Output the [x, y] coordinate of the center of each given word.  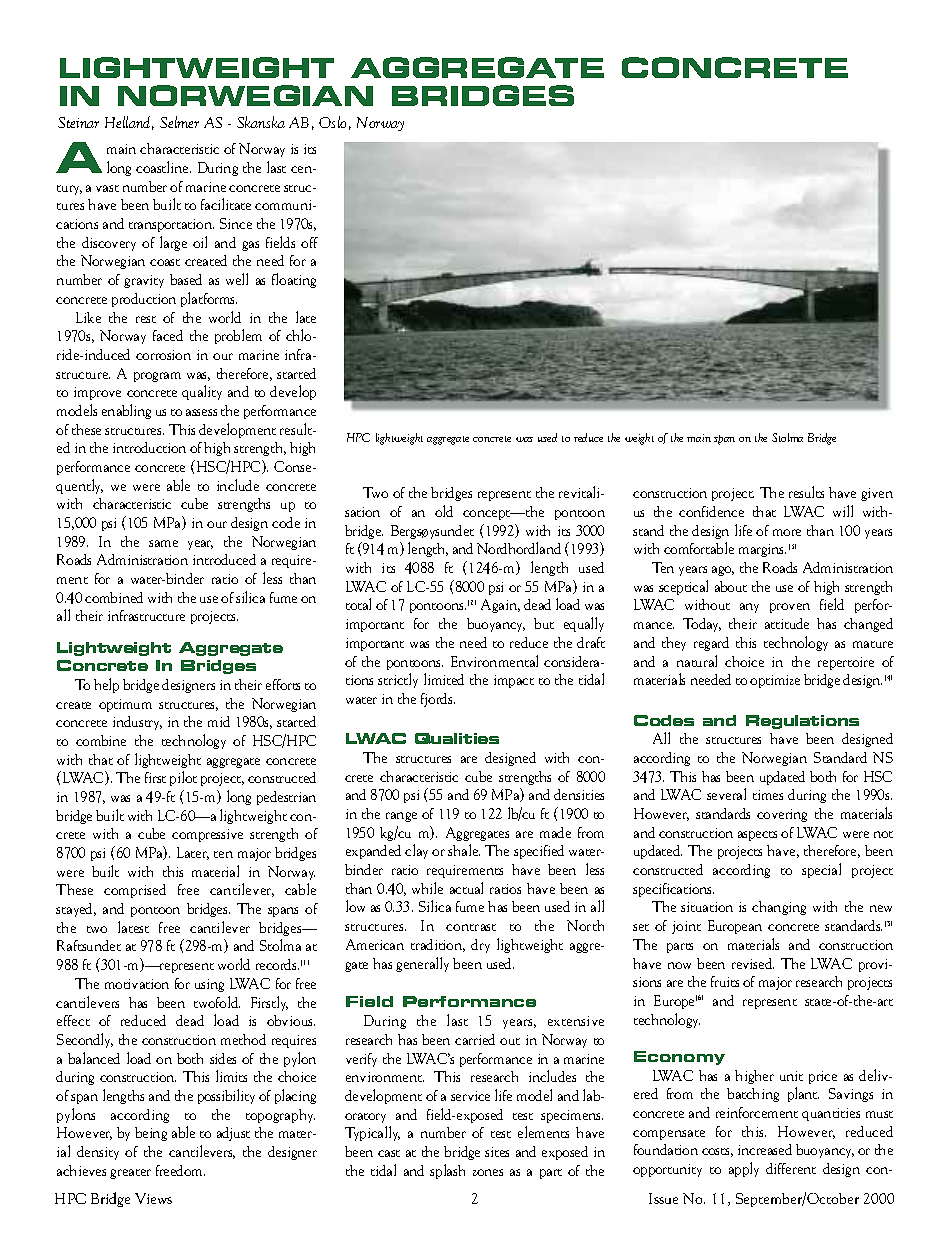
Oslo [332, 122]
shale [464, 850]
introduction [149, 447]
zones [488, 1172]
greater [130, 1174]
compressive [207, 835]
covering [782, 815]
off [309, 242]
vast [107, 188]
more [787, 532]
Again [500, 606]
